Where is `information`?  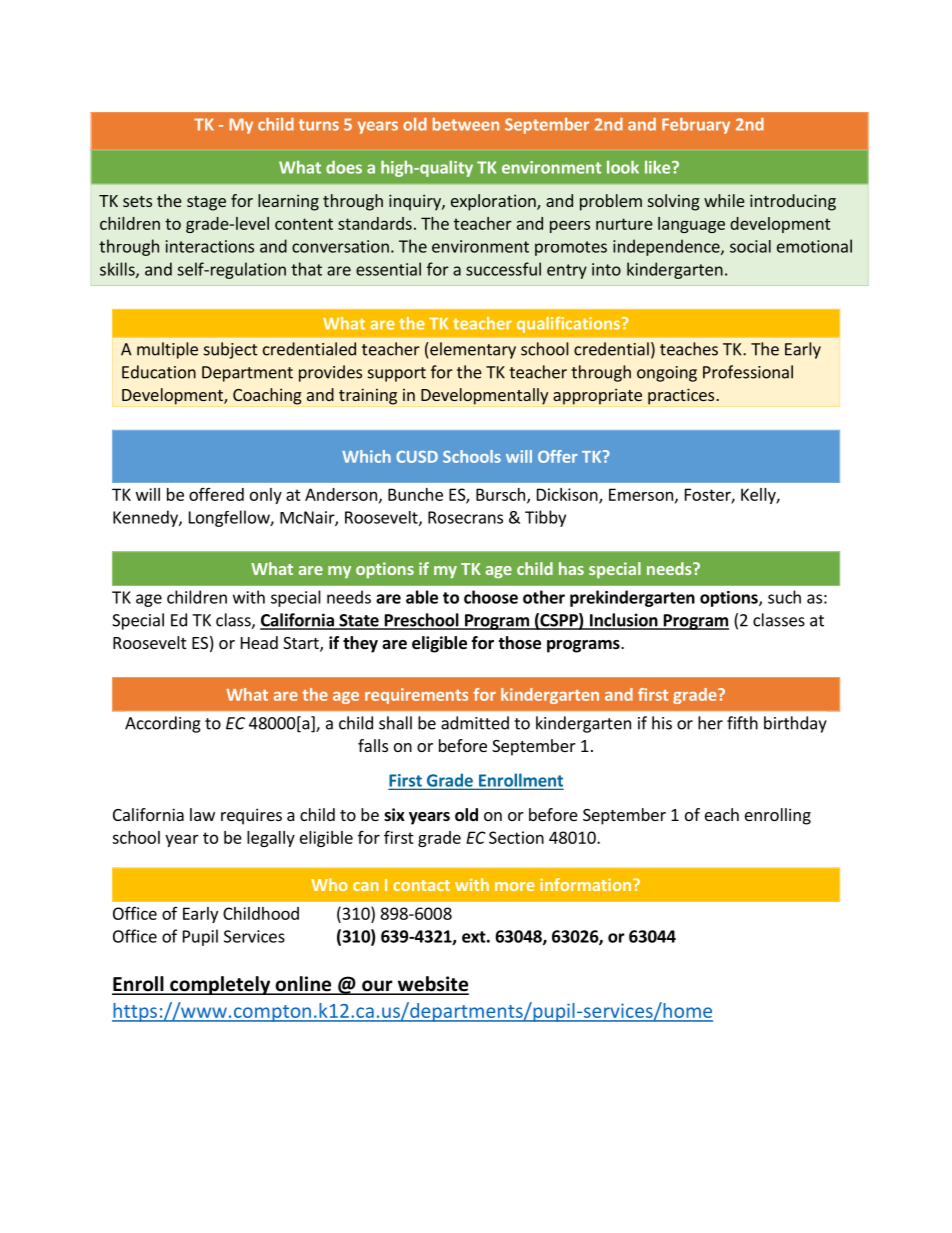
information is located at coordinates (585, 884).
